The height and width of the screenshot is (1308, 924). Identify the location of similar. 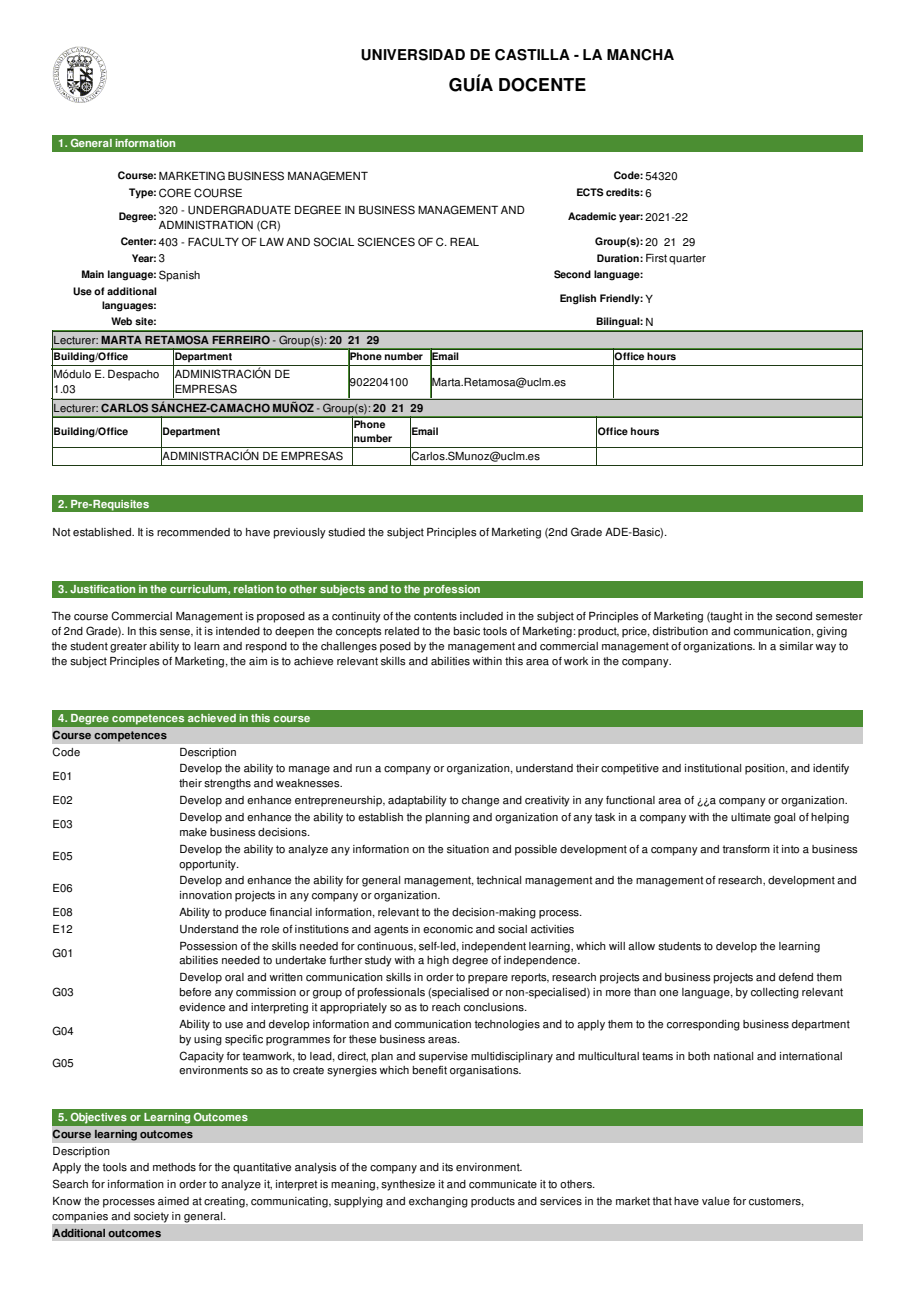
(796, 646).
